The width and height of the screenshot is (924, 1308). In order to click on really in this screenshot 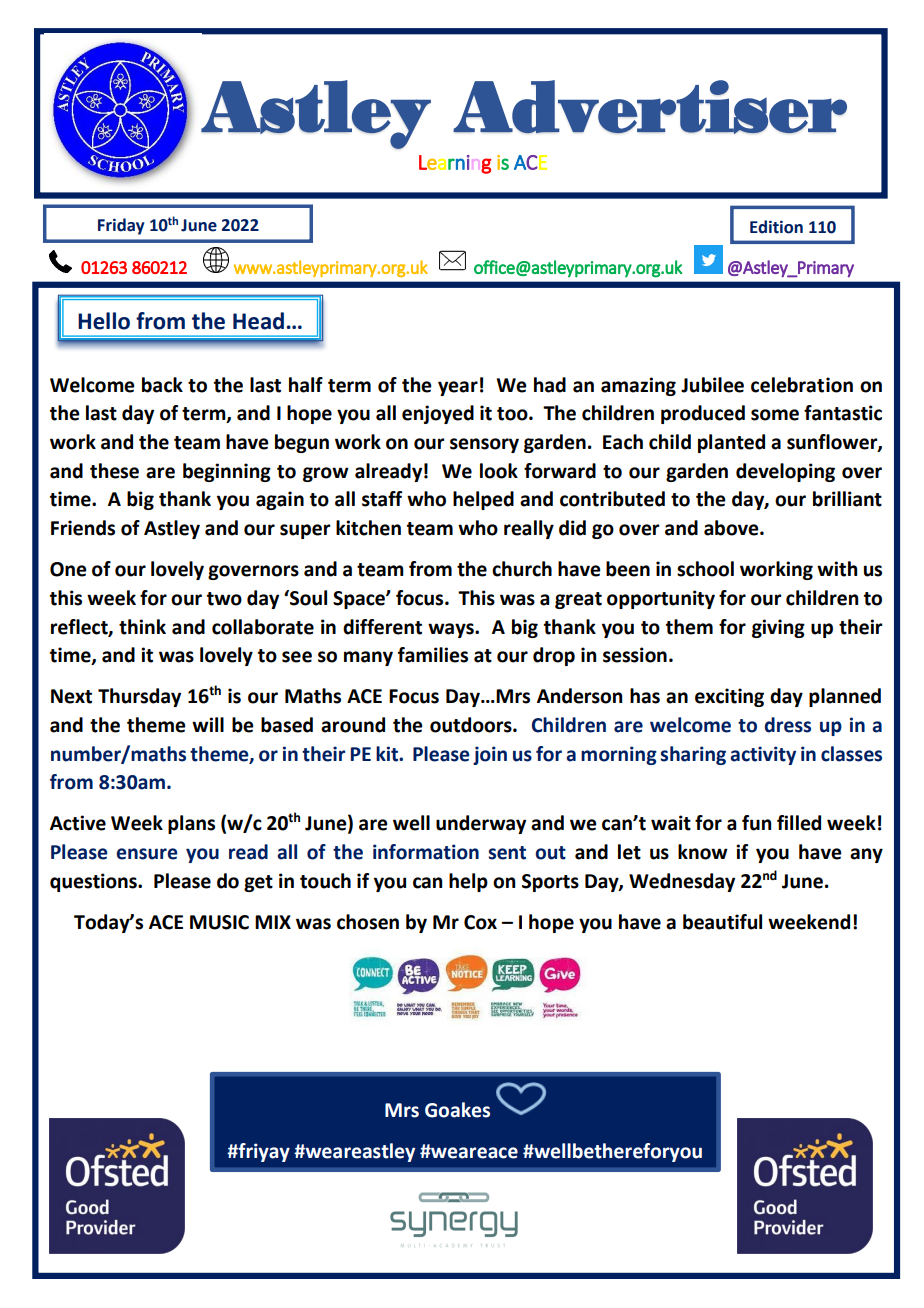, I will do `click(529, 529)`.
